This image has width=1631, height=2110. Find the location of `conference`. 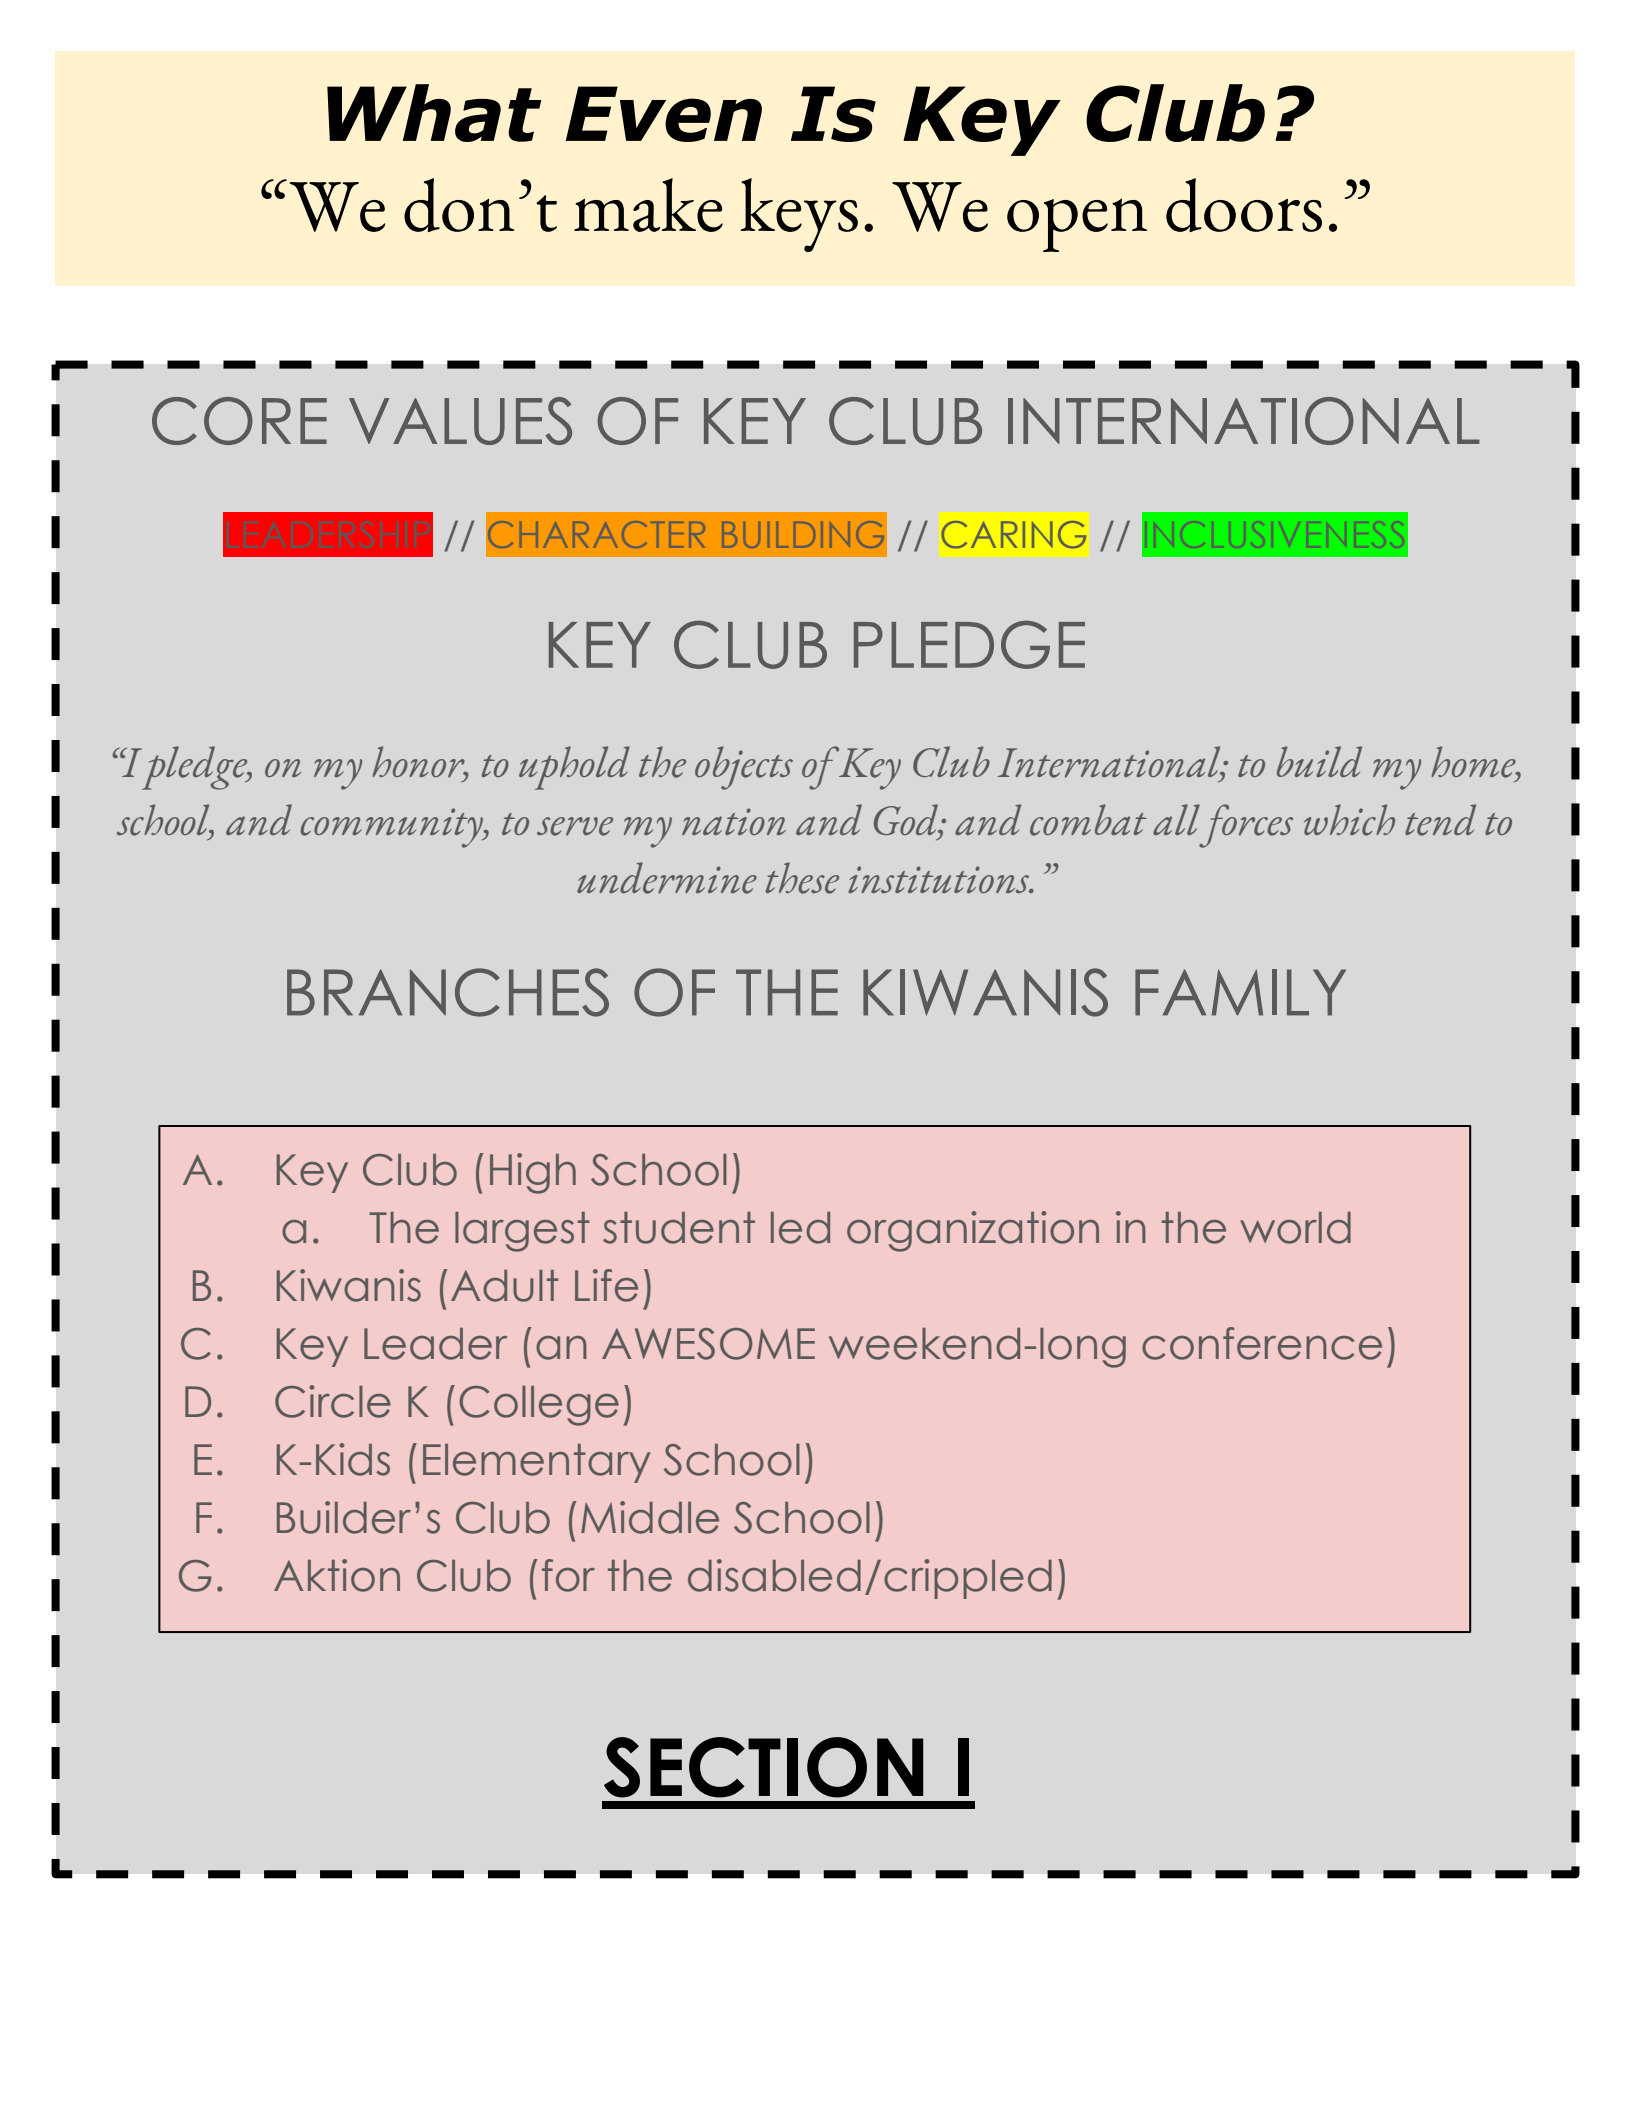

conference is located at coordinates (1262, 1343).
